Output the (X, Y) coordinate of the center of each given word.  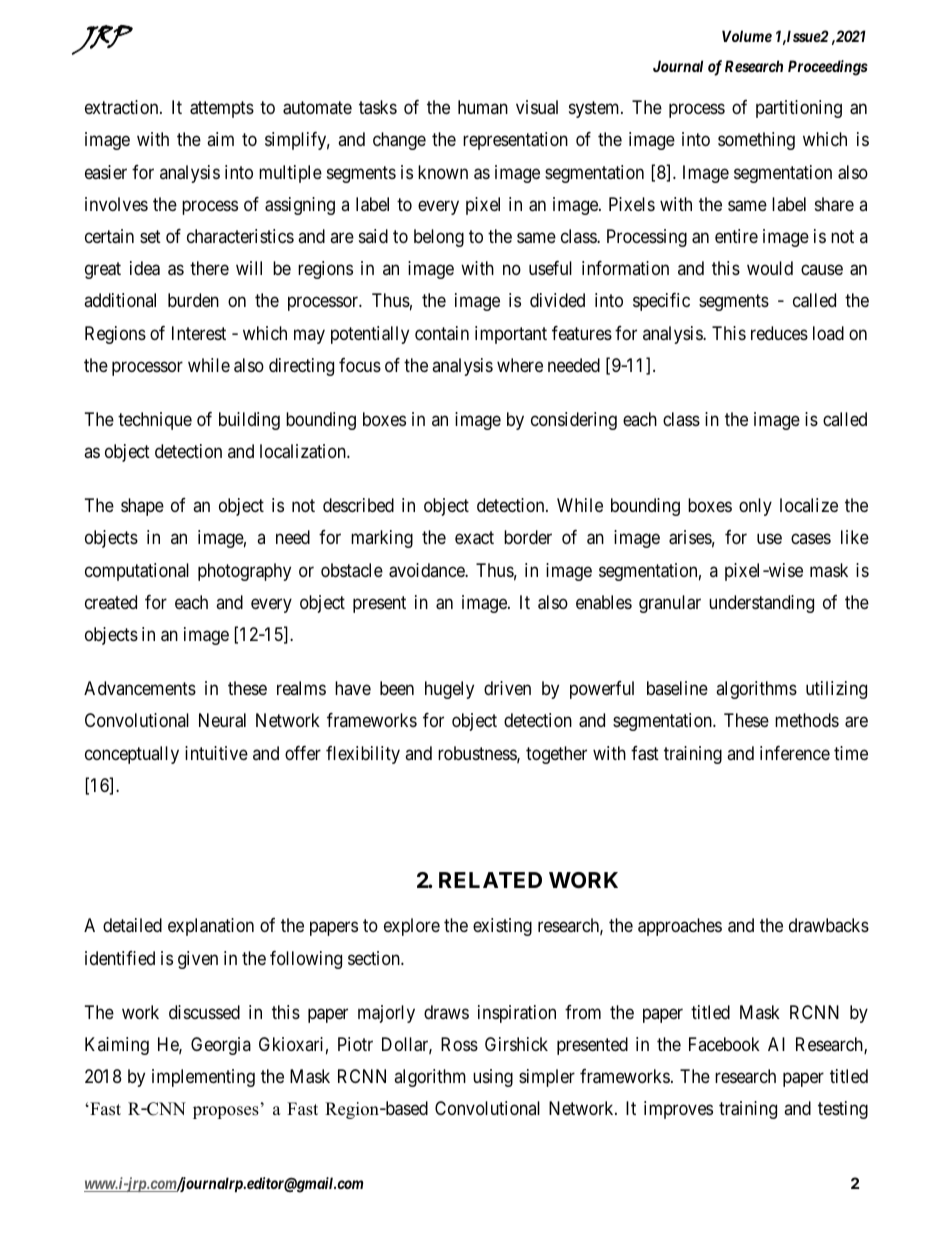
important (511, 335)
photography (244, 572)
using (493, 1078)
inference (795, 753)
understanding (761, 604)
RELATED (490, 880)
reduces (779, 333)
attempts (222, 109)
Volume (747, 36)
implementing (203, 1078)
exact (474, 538)
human (483, 107)
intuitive (216, 753)
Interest (199, 333)
